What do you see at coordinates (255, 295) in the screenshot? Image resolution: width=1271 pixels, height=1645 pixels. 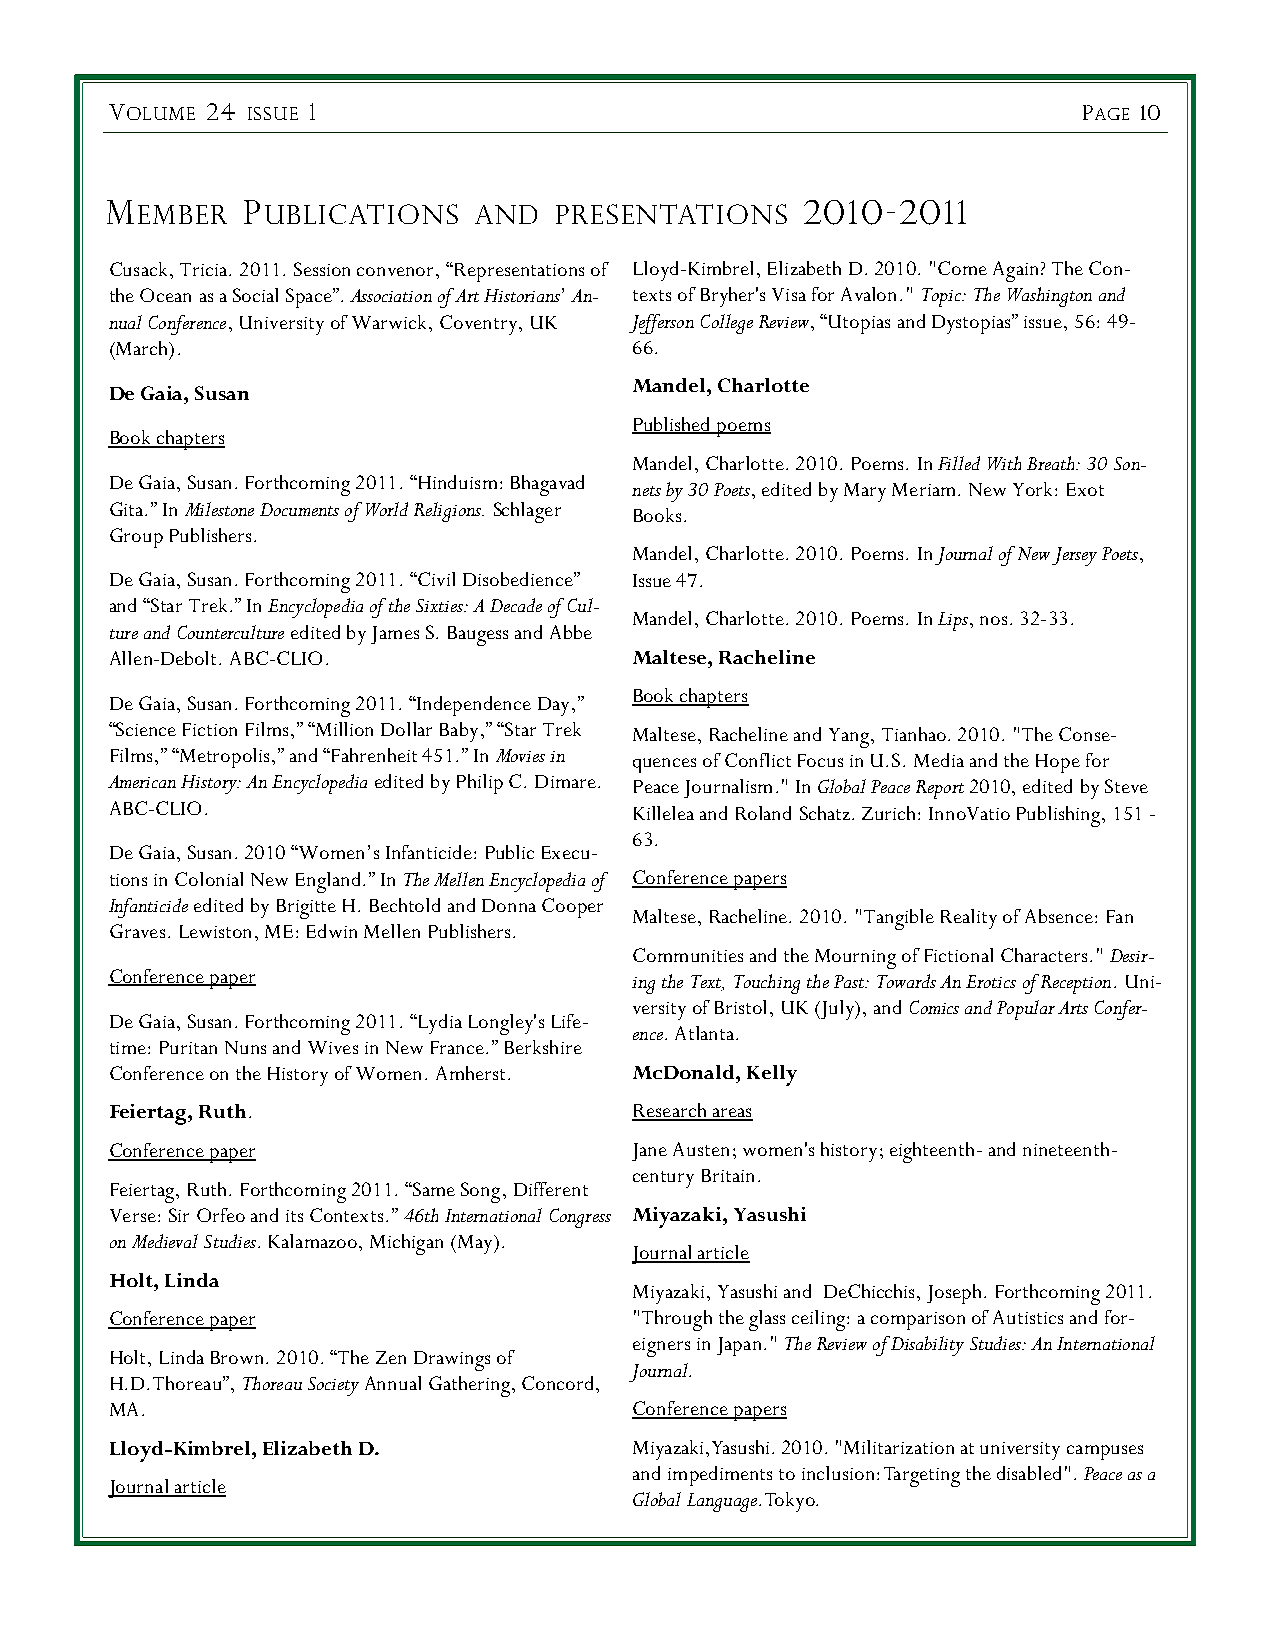 I see `Social` at bounding box center [255, 295].
